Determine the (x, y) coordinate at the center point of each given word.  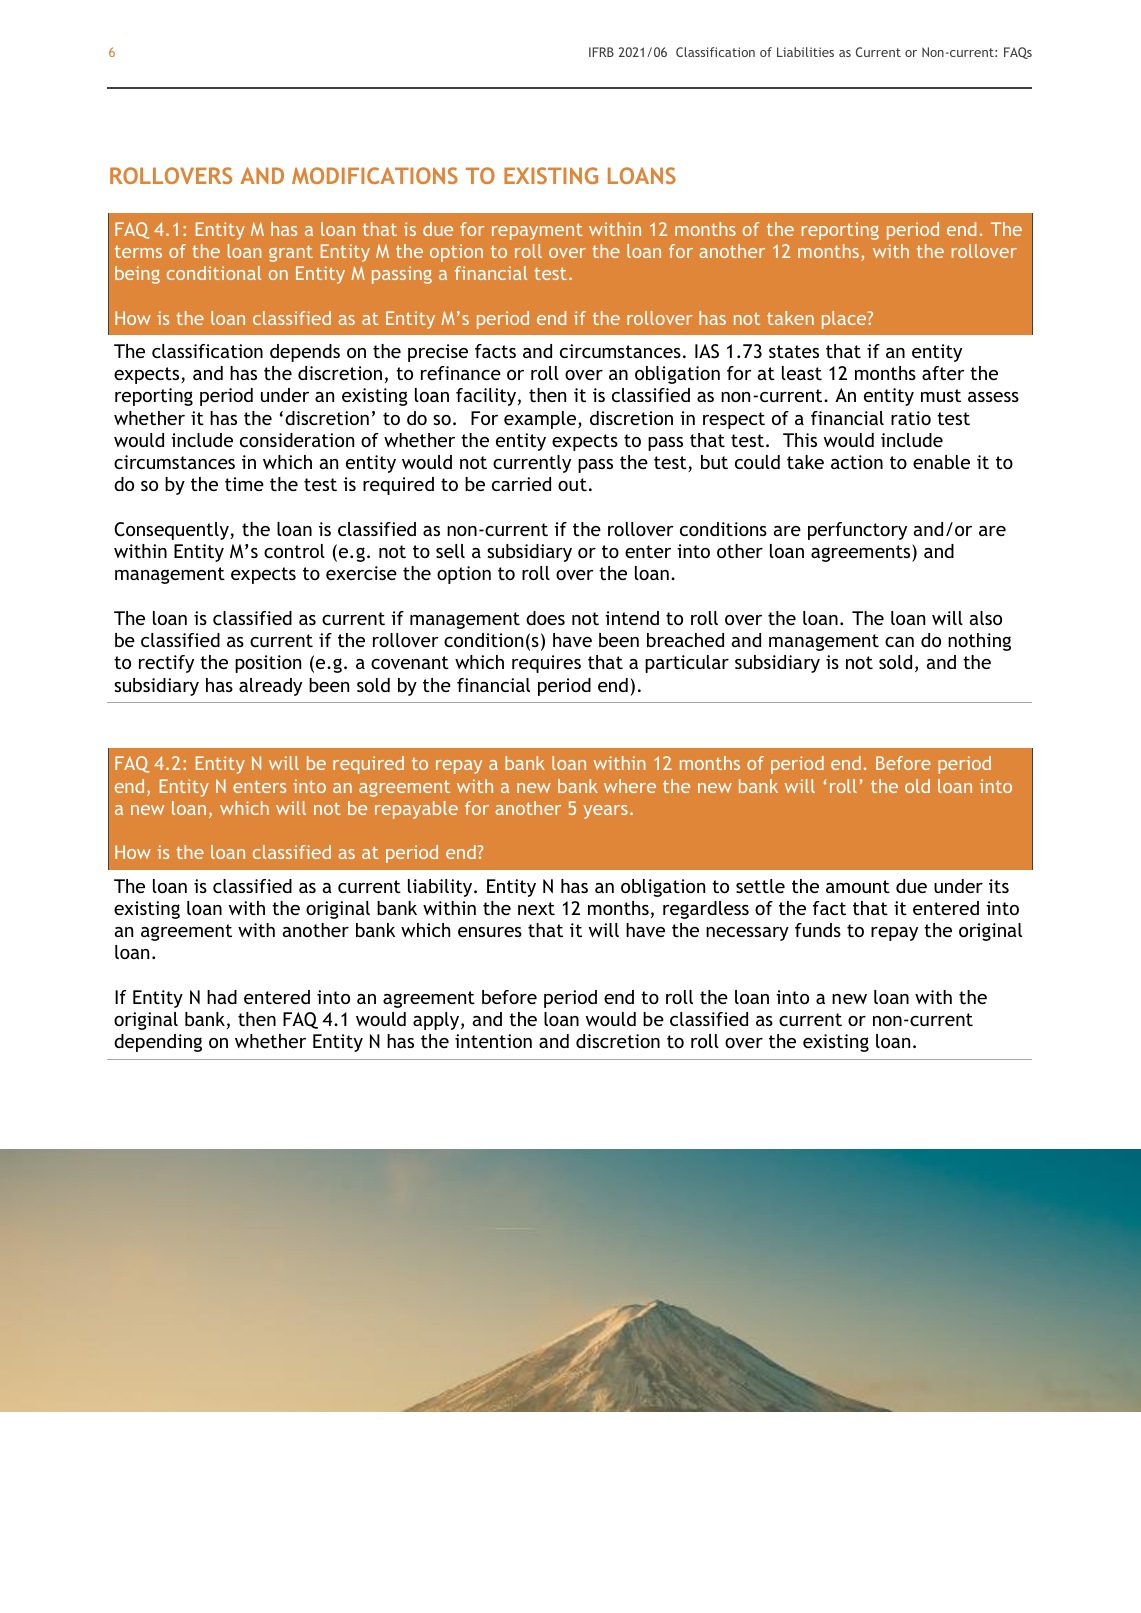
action (857, 462)
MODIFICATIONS (375, 175)
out (572, 484)
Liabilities (805, 52)
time (244, 484)
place (845, 320)
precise (438, 353)
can (899, 642)
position (268, 664)
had (222, 997)
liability (441, 888)
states (794, 351)
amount (858, 886)
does (545, 618)
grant (291, 254)
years (605, 812)
